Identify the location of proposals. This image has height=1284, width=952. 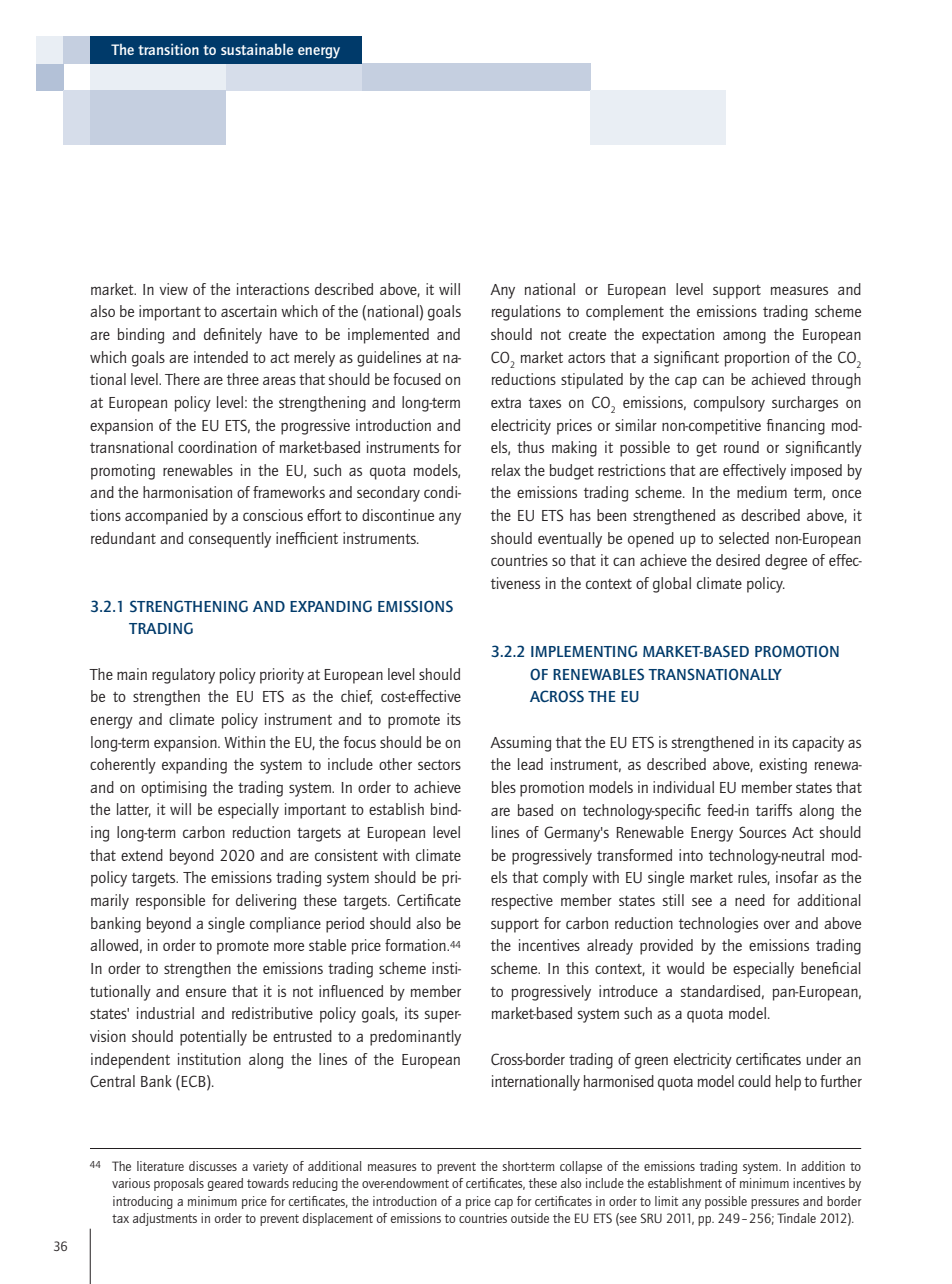
(179, 1184).
